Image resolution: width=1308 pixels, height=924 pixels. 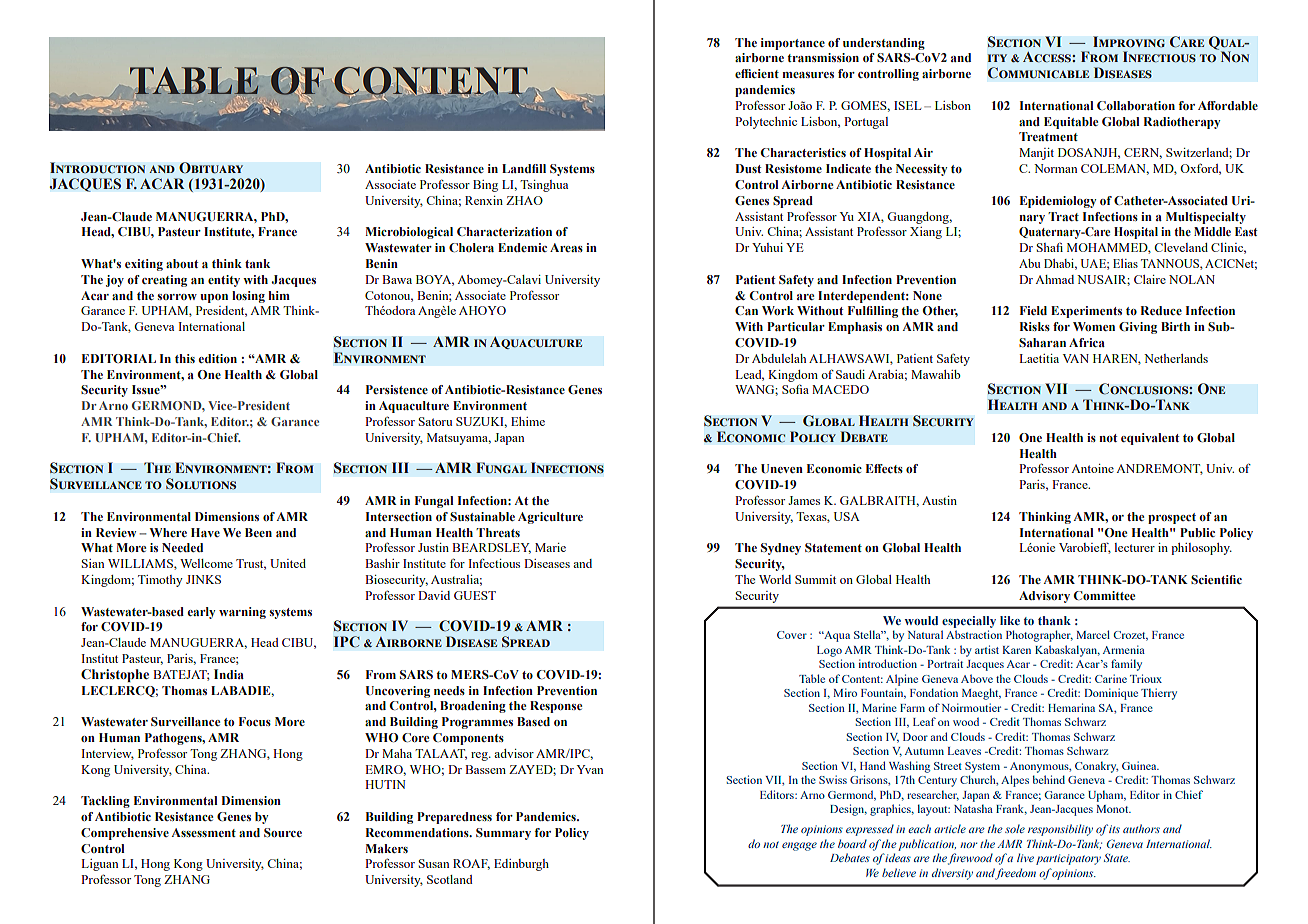 I want to click on efficient, so click(x=757, y=73).
